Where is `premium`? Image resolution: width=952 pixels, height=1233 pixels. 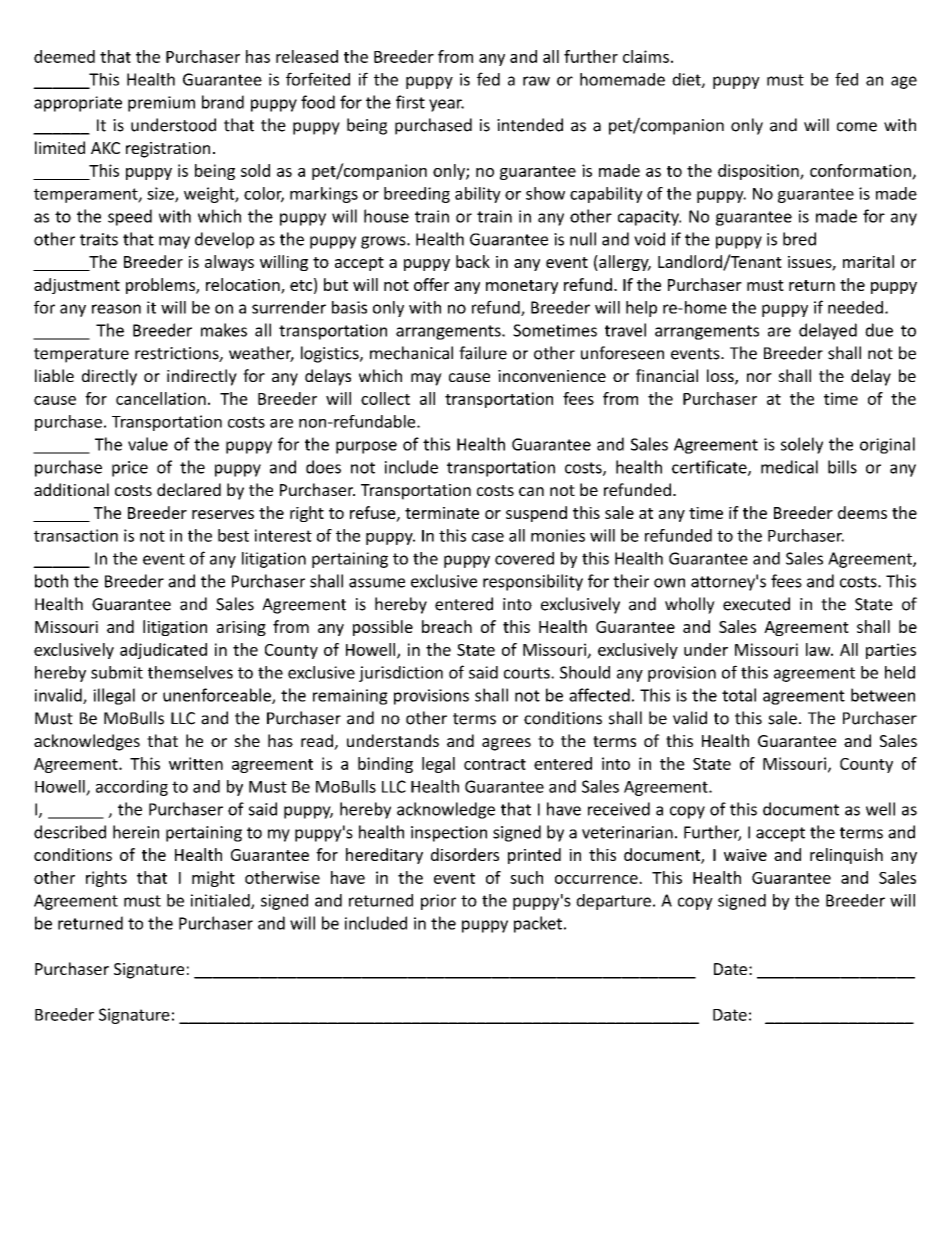 premium is located at coordinates (161, 104).
